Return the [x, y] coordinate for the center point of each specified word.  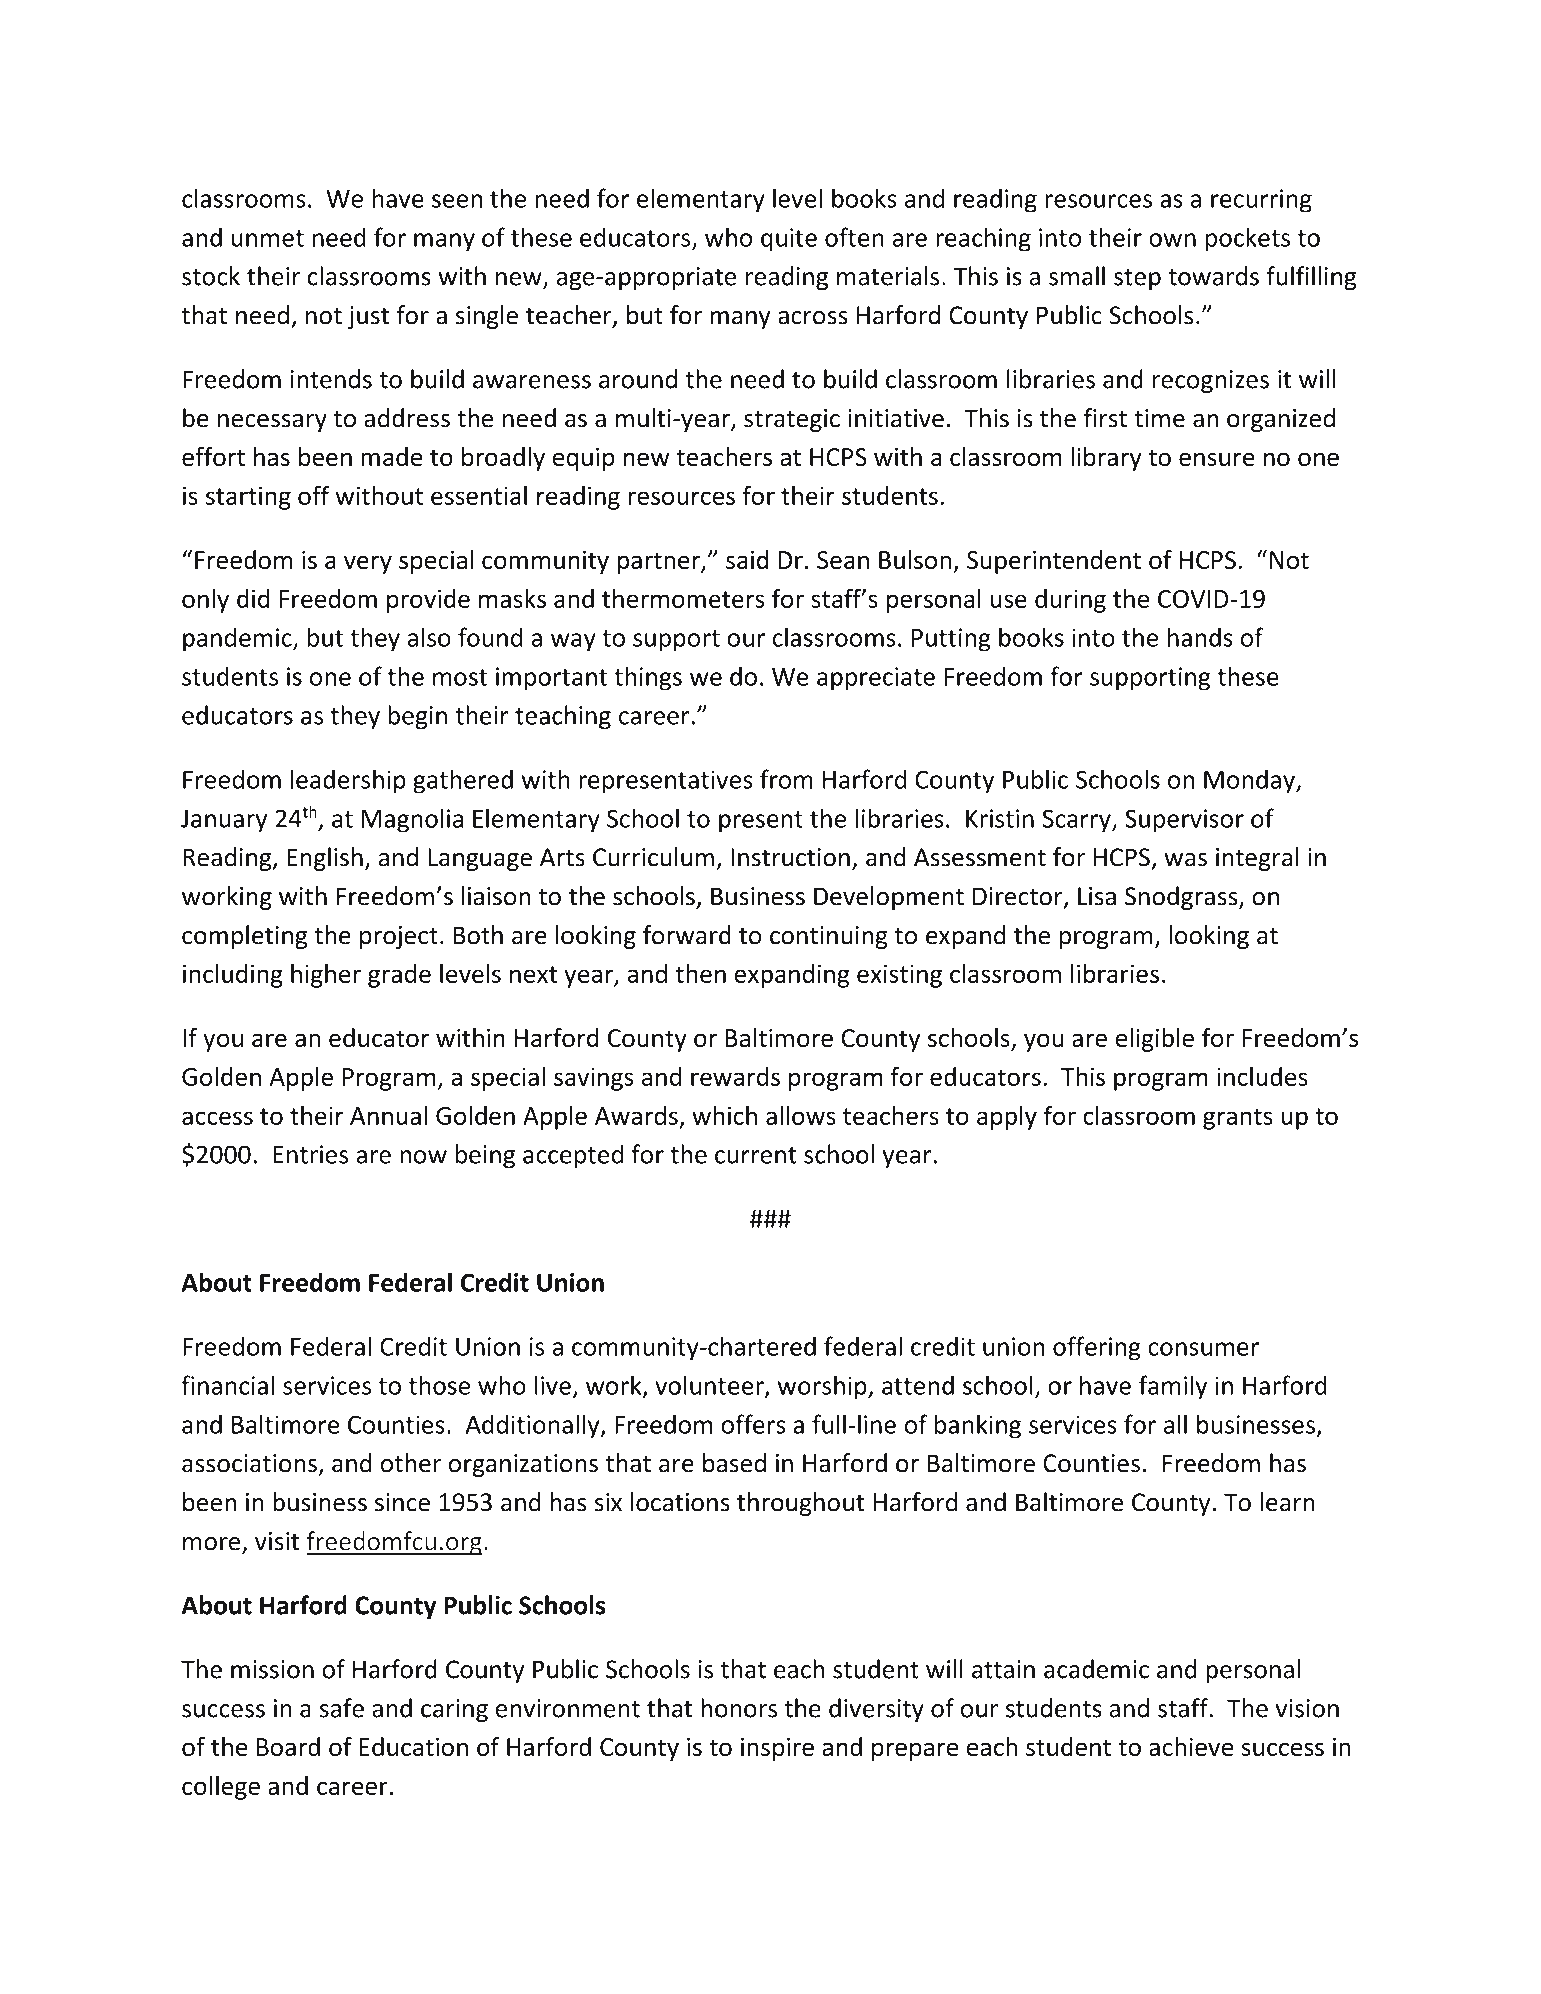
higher [326, 976]
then [700, 973]
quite [789, 240]
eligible [1155, 1040]
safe [342, 1708]
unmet [268, 238]
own [1172, 240]
